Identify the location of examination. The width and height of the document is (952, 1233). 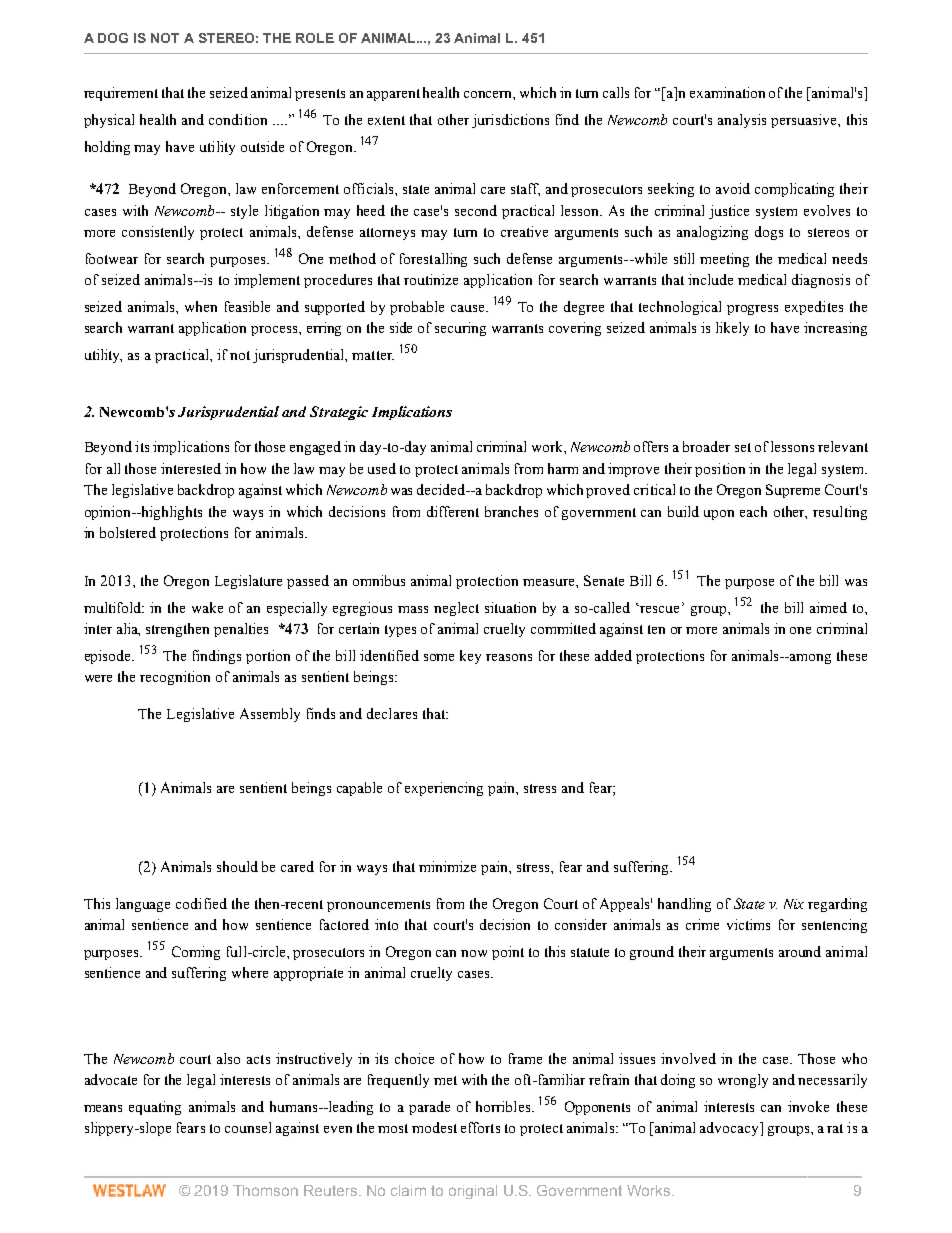
(727, 92).
